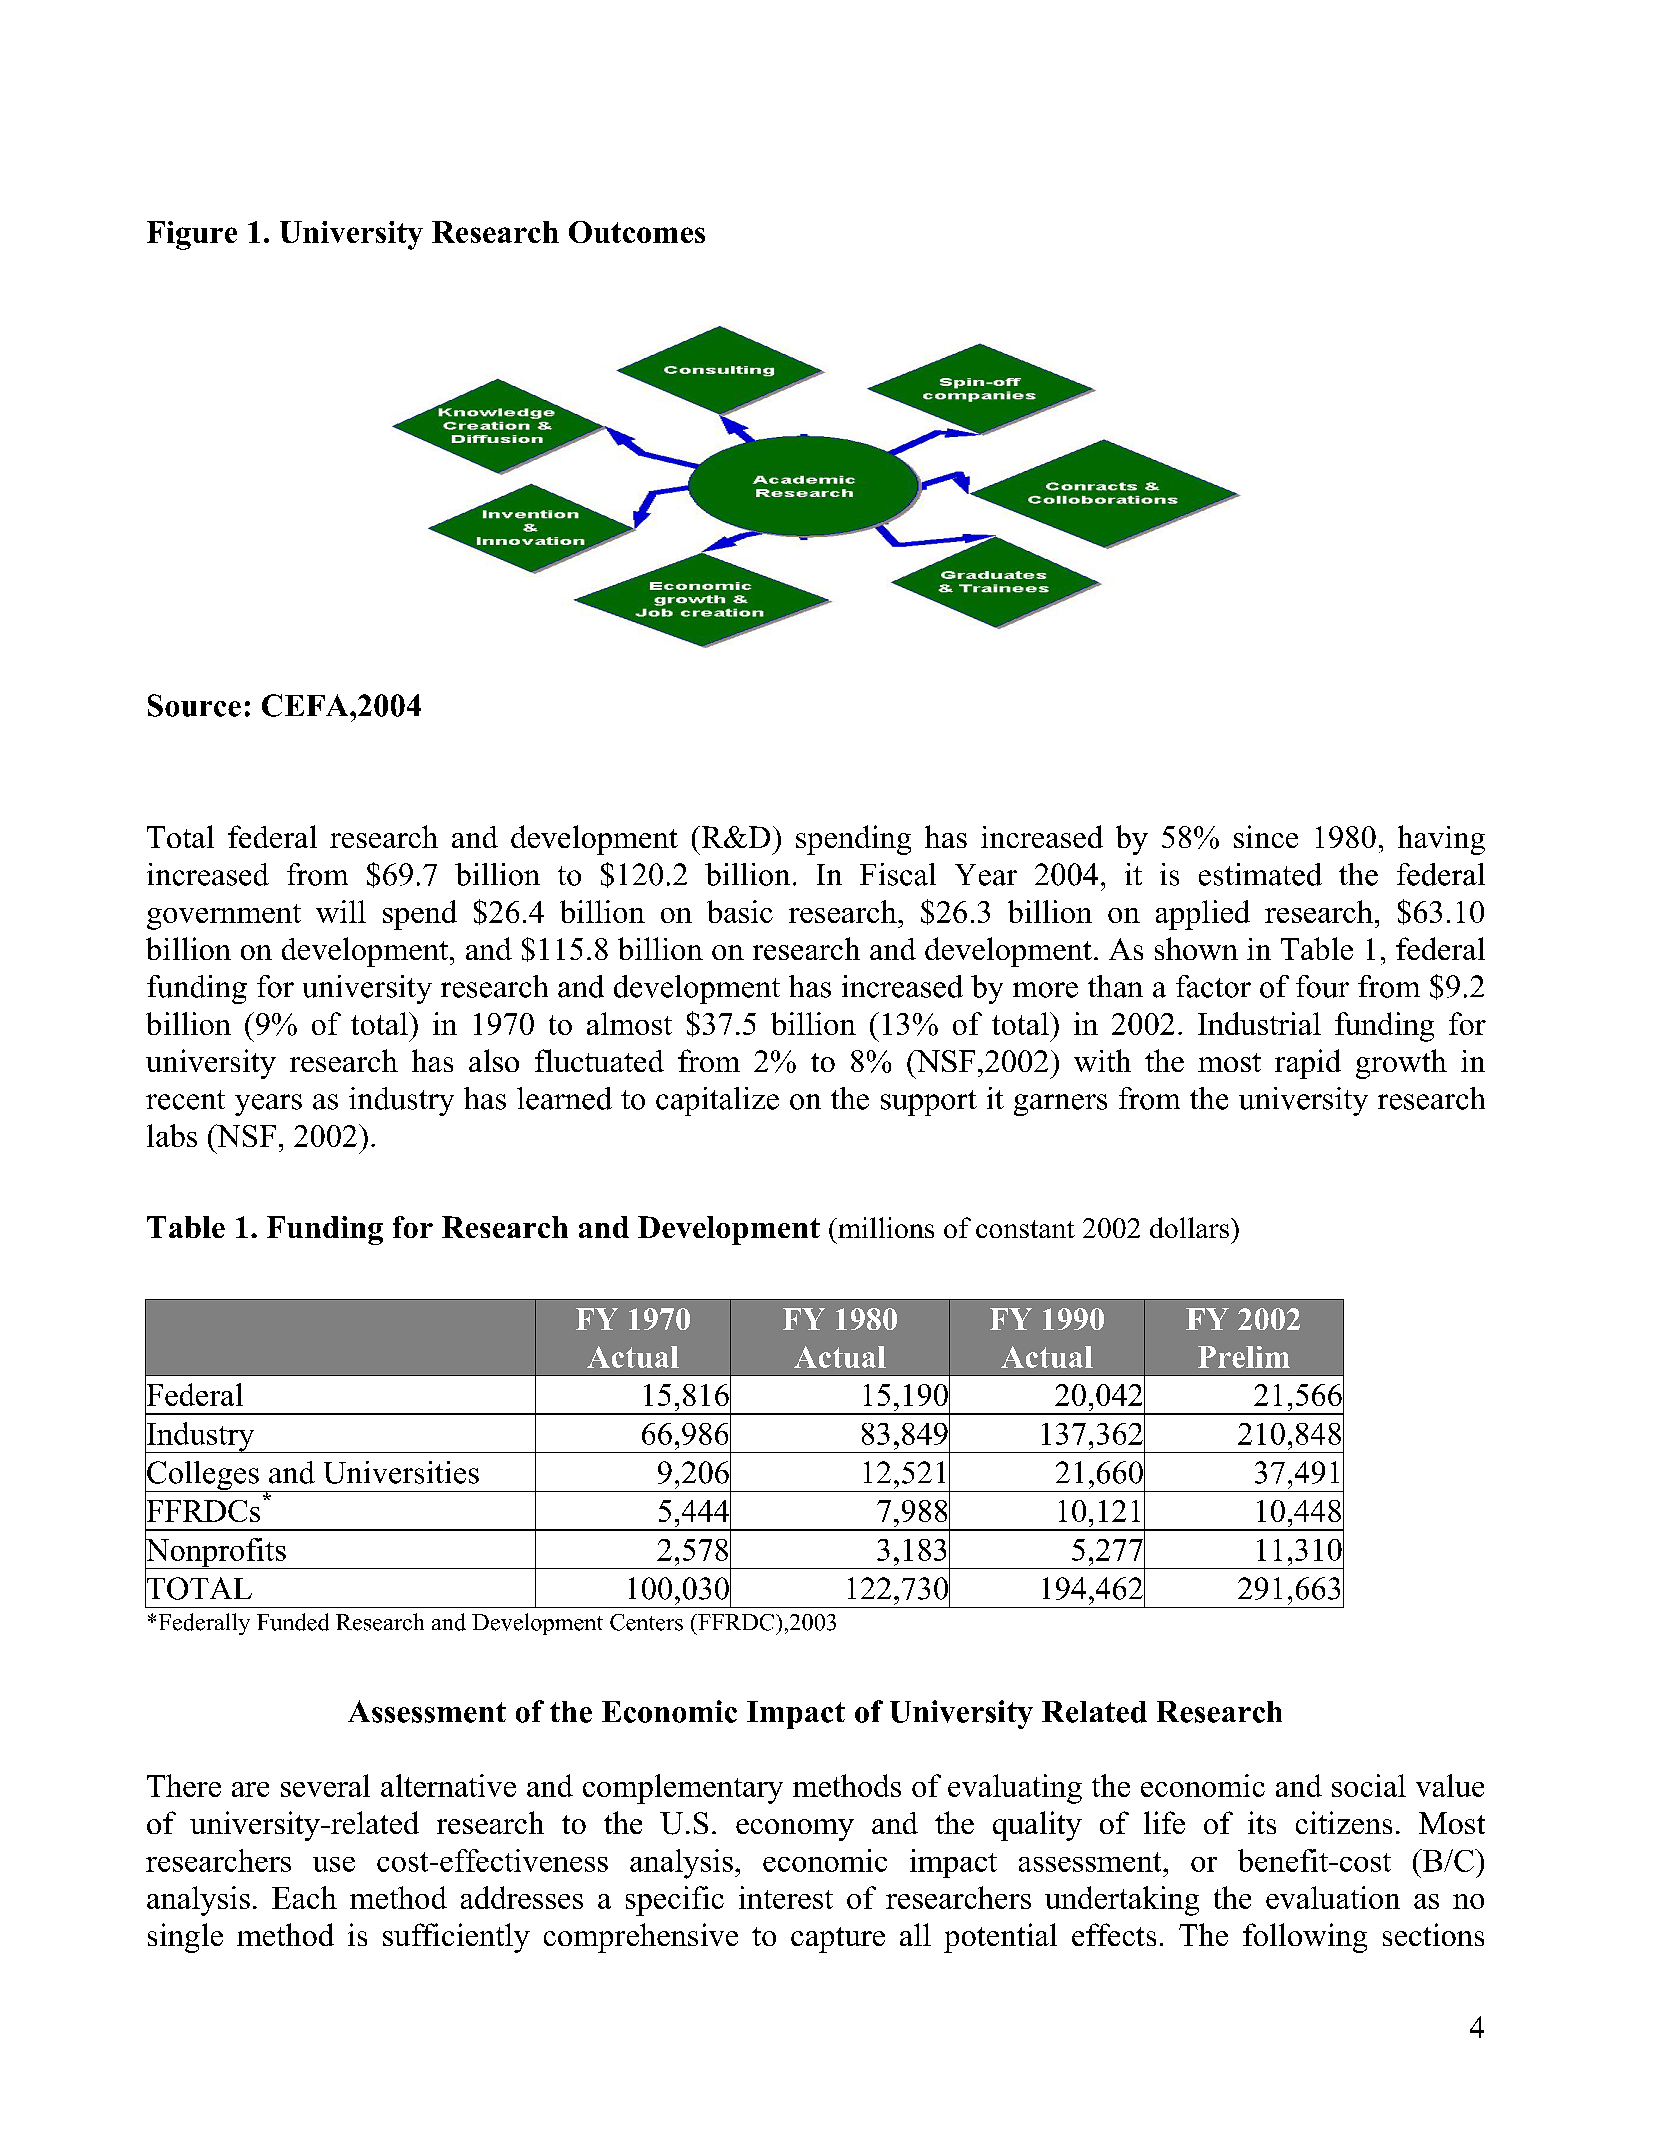  What do you see at coordinates (1266, 836) in the screenshot?
I see `since` at bounding box center [1266, 836].
